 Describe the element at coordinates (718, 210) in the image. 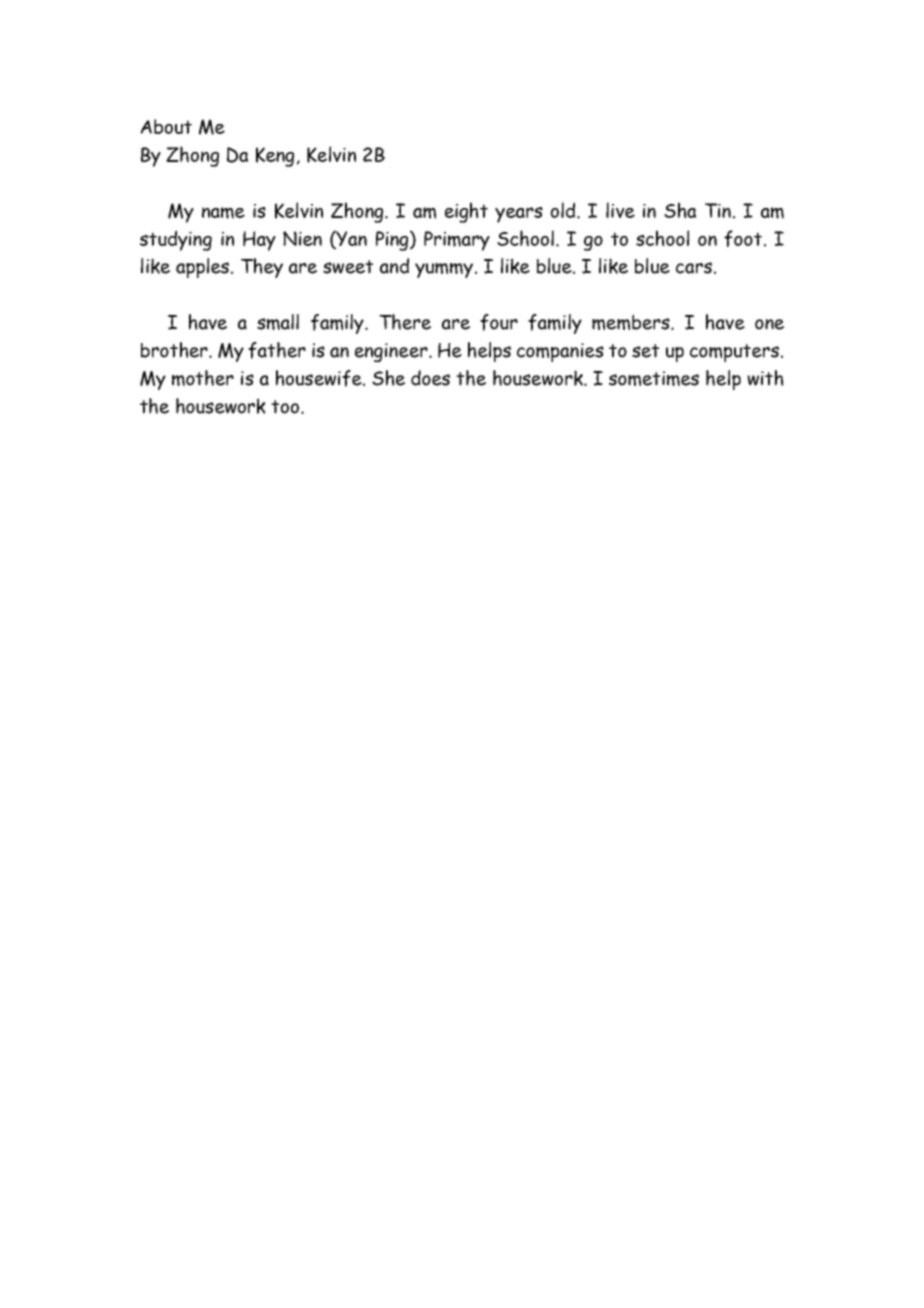

I see `Tin` at that location.
